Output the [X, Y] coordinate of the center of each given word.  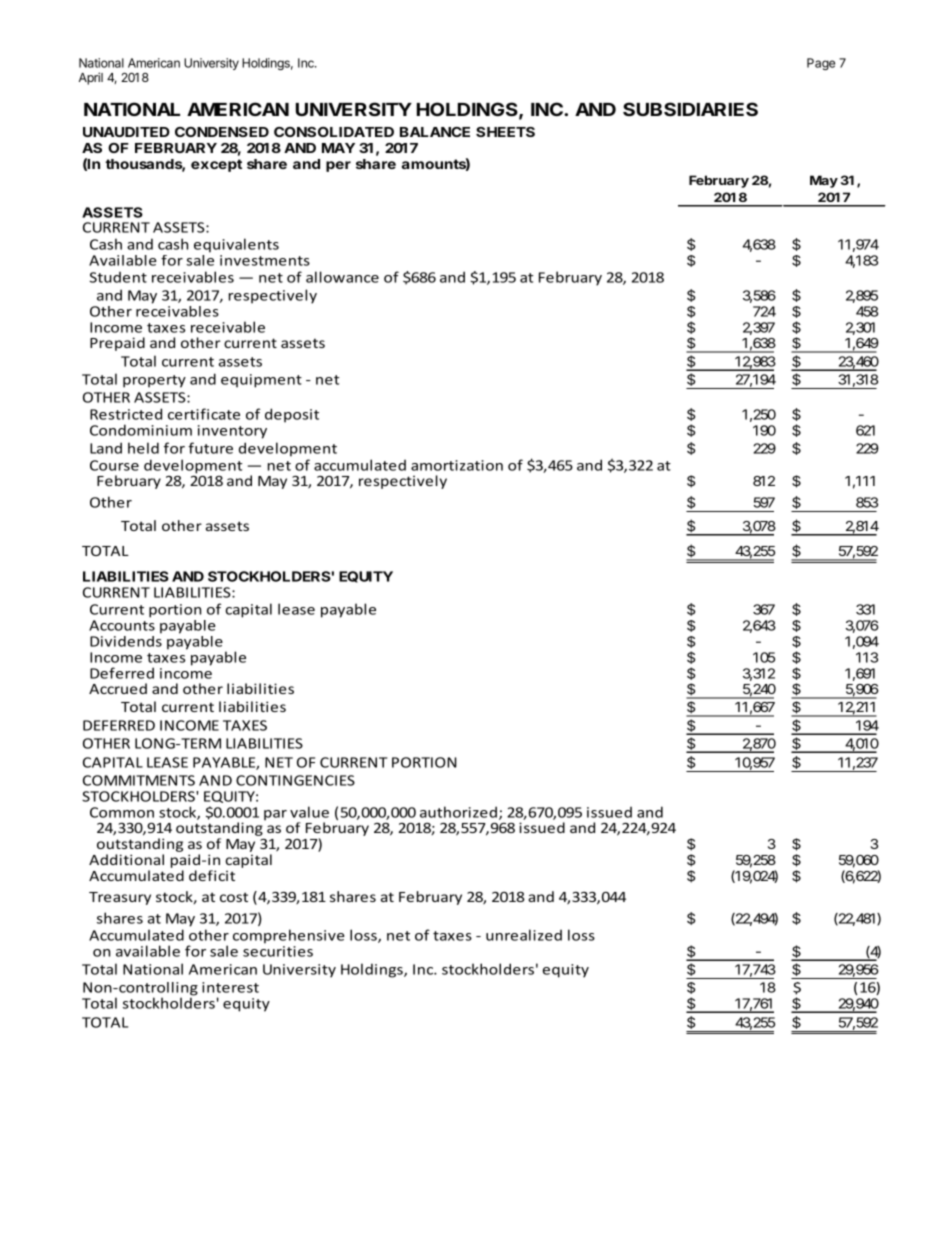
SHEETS [505, 132]
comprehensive [288, 936]
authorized [458, 812]
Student [118, 277]
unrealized [524, 935]
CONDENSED [222, 132]
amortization [457, 465]
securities [278, 951]
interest [230, 987]
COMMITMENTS [139, 780]
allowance [342, 277]
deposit [292, 415]
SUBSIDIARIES [690, 109]
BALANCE [435, 132]
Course [114, 465]
